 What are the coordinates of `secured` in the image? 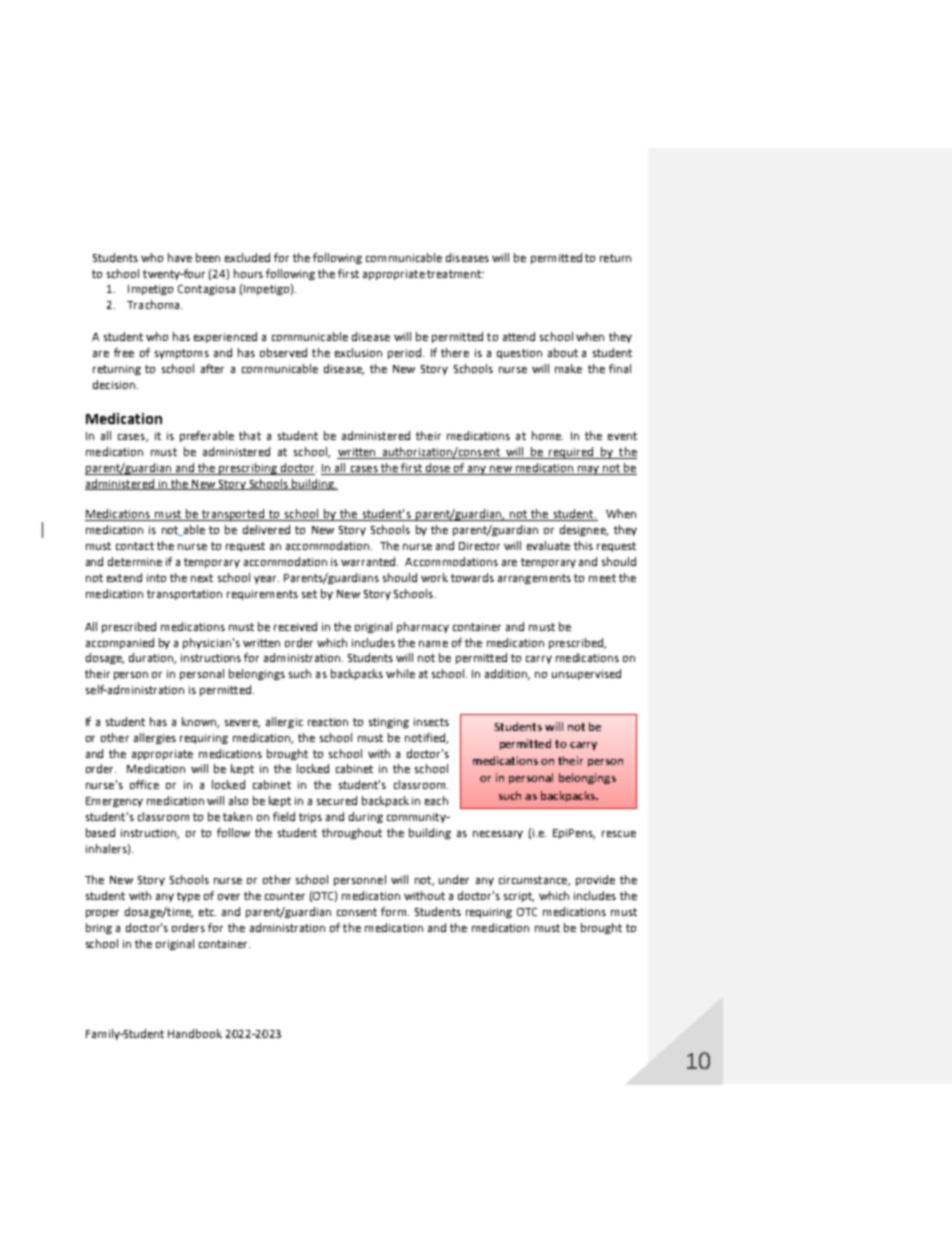 It's located at (337, 800).
